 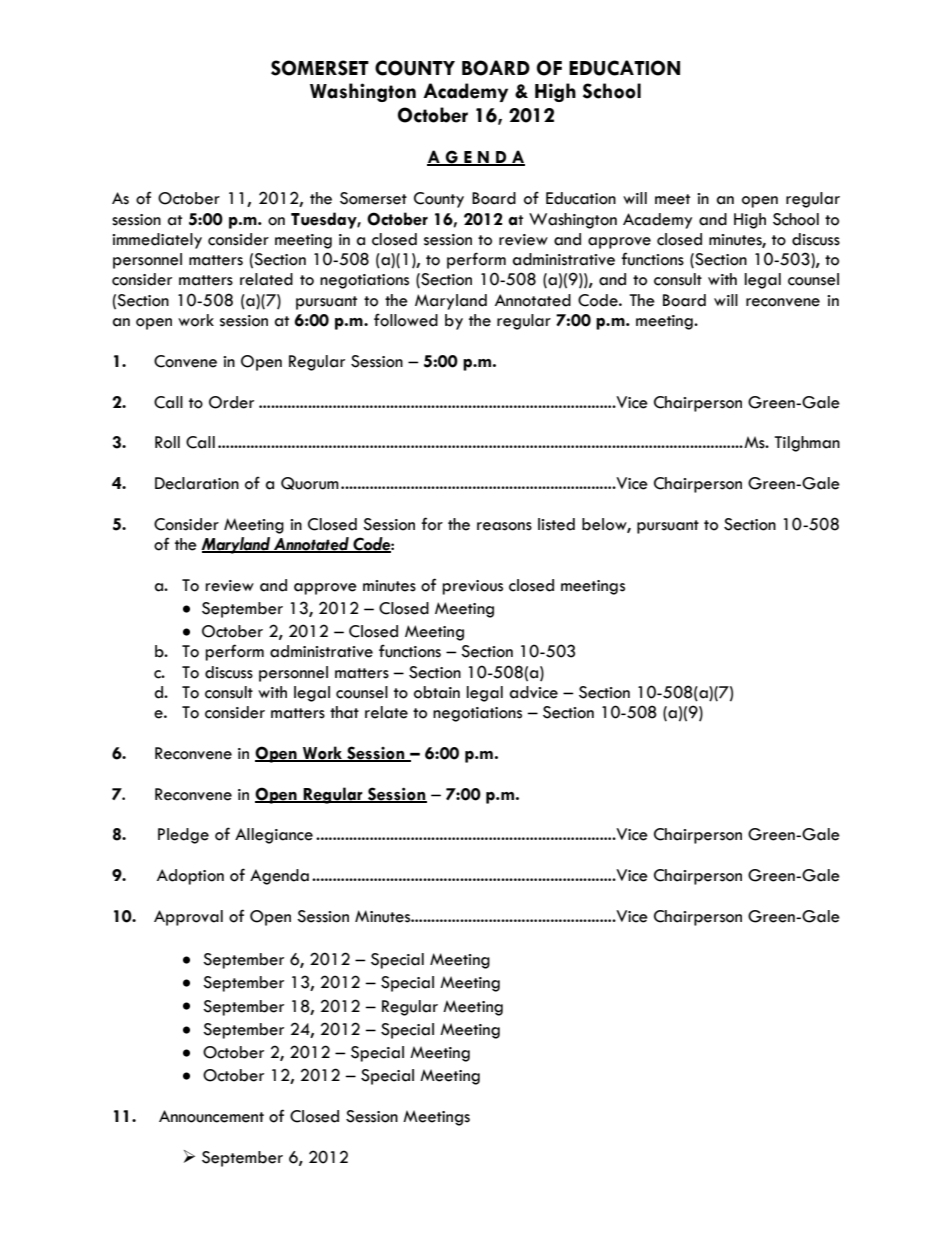 What do you see at coordinates (157, 241) in the screenshot?
I see `immediately` at bounding box center [157, 241].
